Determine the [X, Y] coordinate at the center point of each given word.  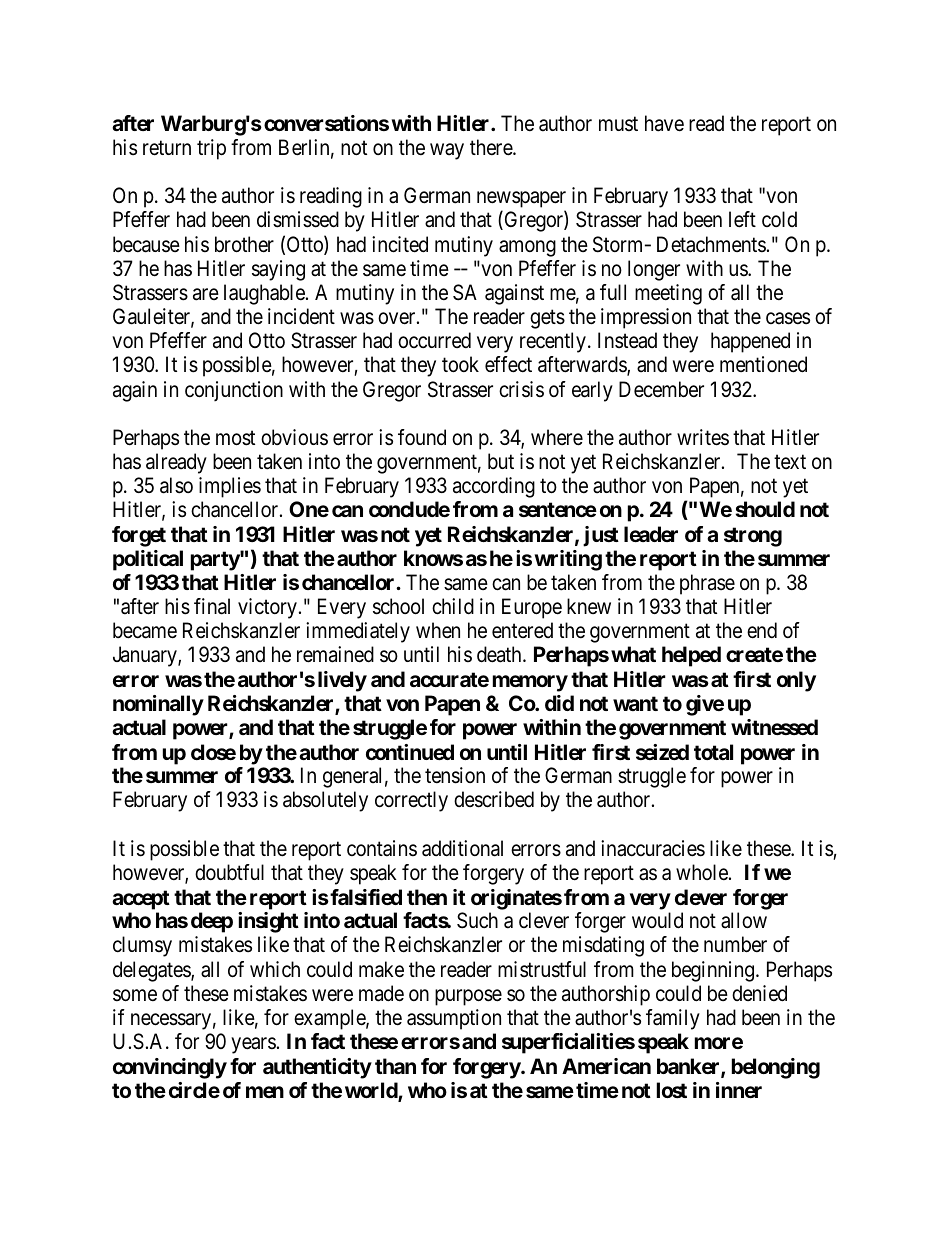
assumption [454, 1019]
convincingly [170, 1068]
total [713, 752]
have [664, 123]
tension [455, 775]
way [447, 151]
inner [739, 1090]
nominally [158, 705]
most [235, 438]
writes [703, 437]
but [501, 461]
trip [211, 149]
